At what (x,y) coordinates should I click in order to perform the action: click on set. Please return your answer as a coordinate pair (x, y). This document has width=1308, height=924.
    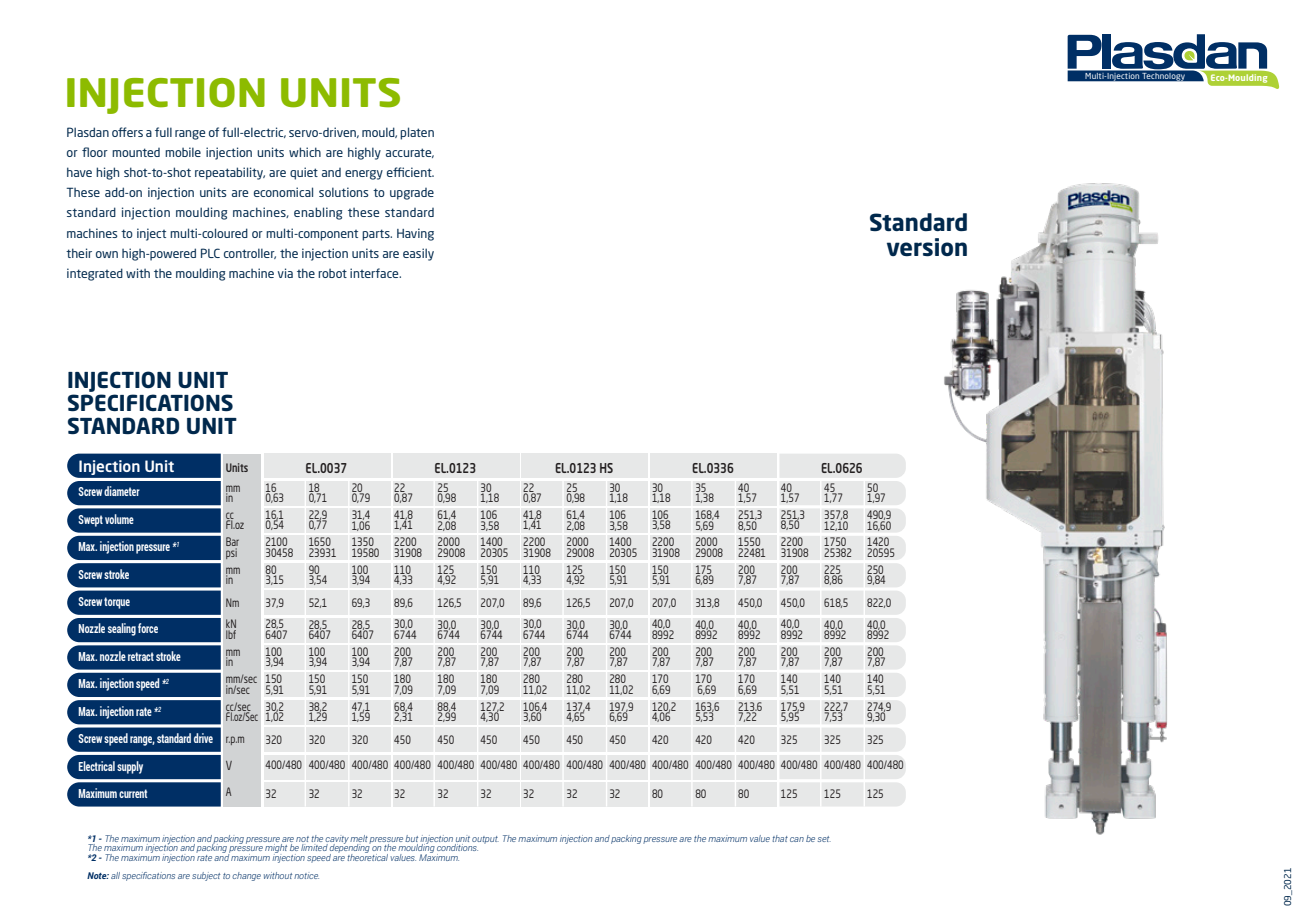
    Looking at the image, I should click on (824, 839).
